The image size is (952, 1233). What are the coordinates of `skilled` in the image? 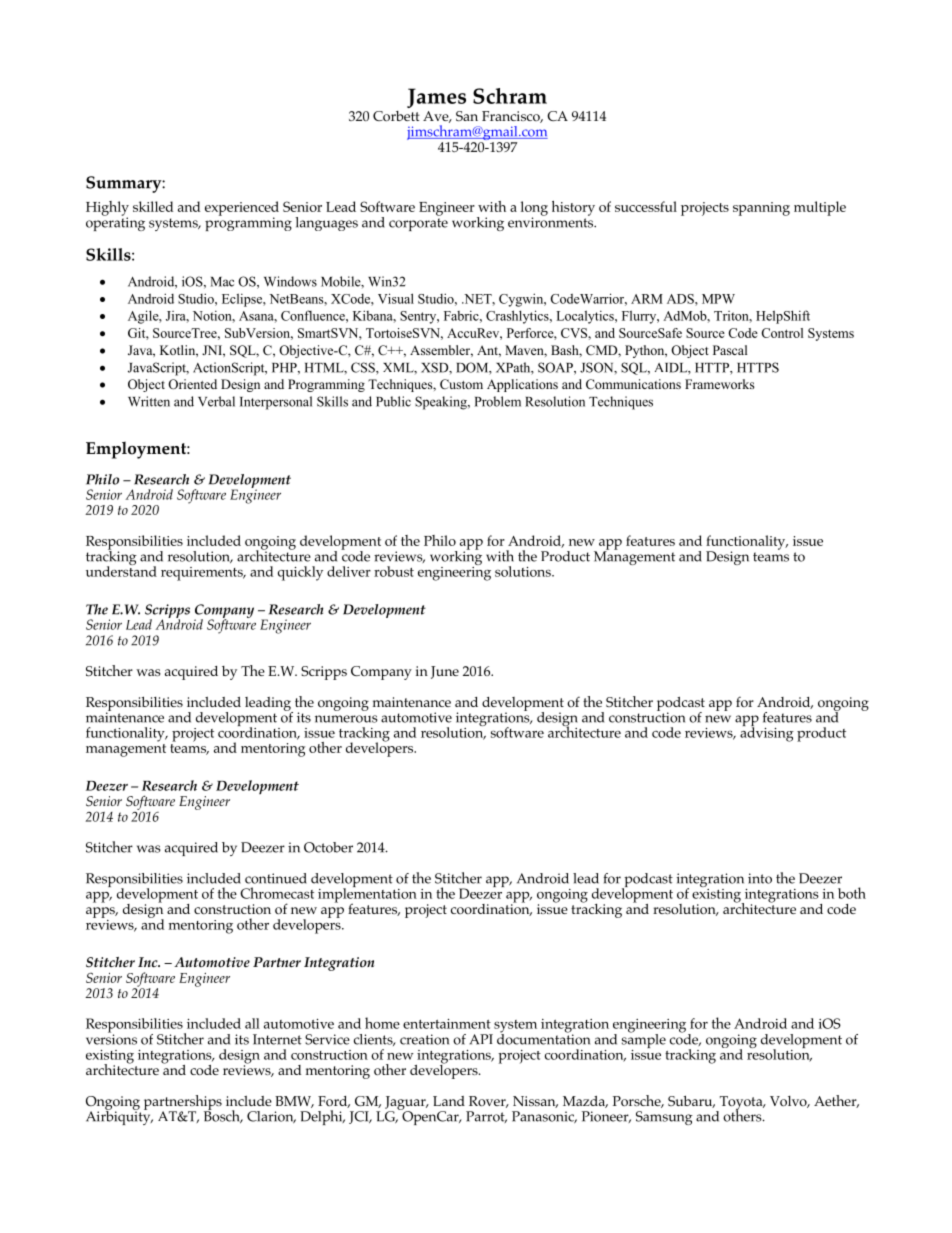 It's located at (153, 206).
